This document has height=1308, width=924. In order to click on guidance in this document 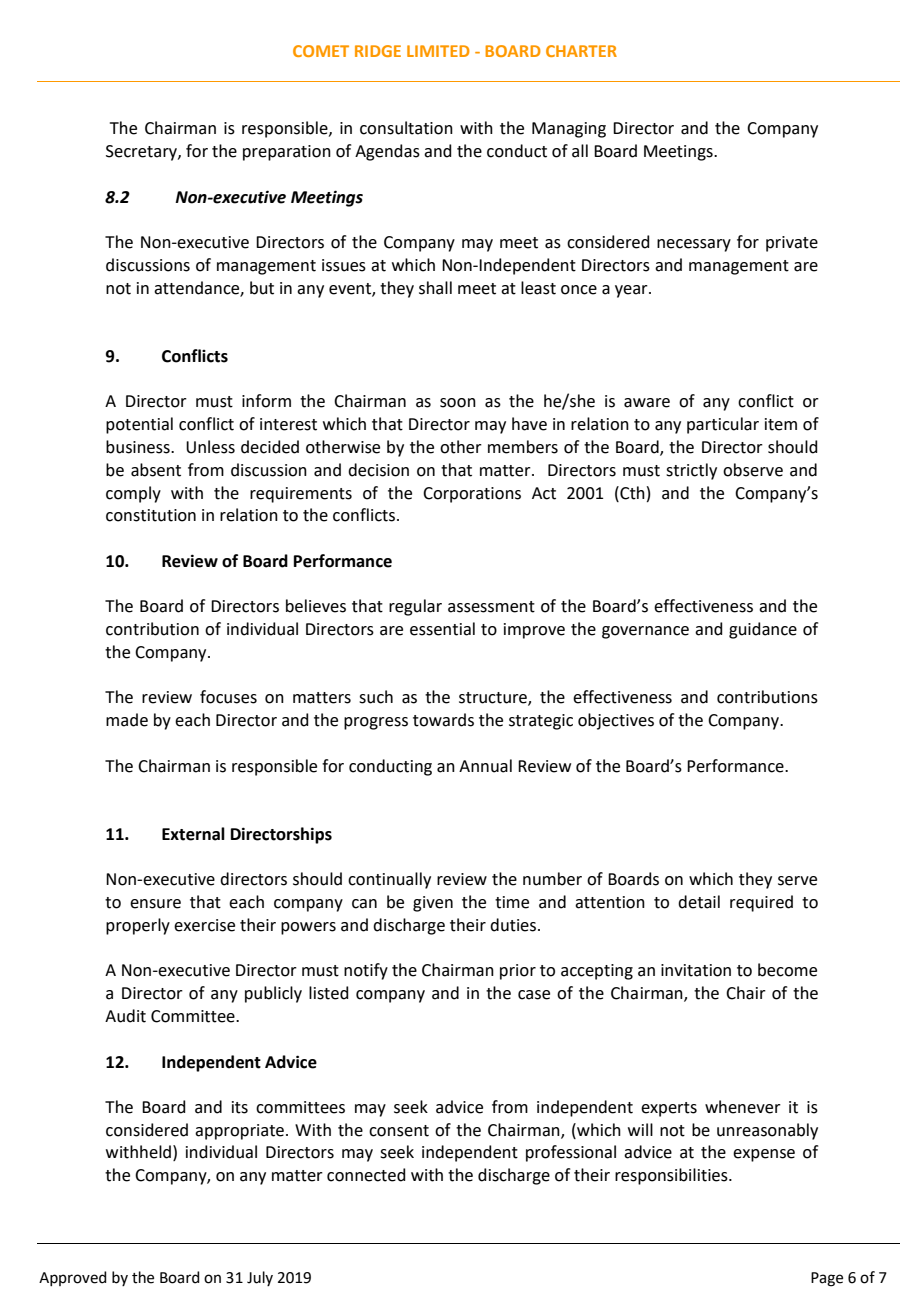, I will do `click(763, 630)`.
